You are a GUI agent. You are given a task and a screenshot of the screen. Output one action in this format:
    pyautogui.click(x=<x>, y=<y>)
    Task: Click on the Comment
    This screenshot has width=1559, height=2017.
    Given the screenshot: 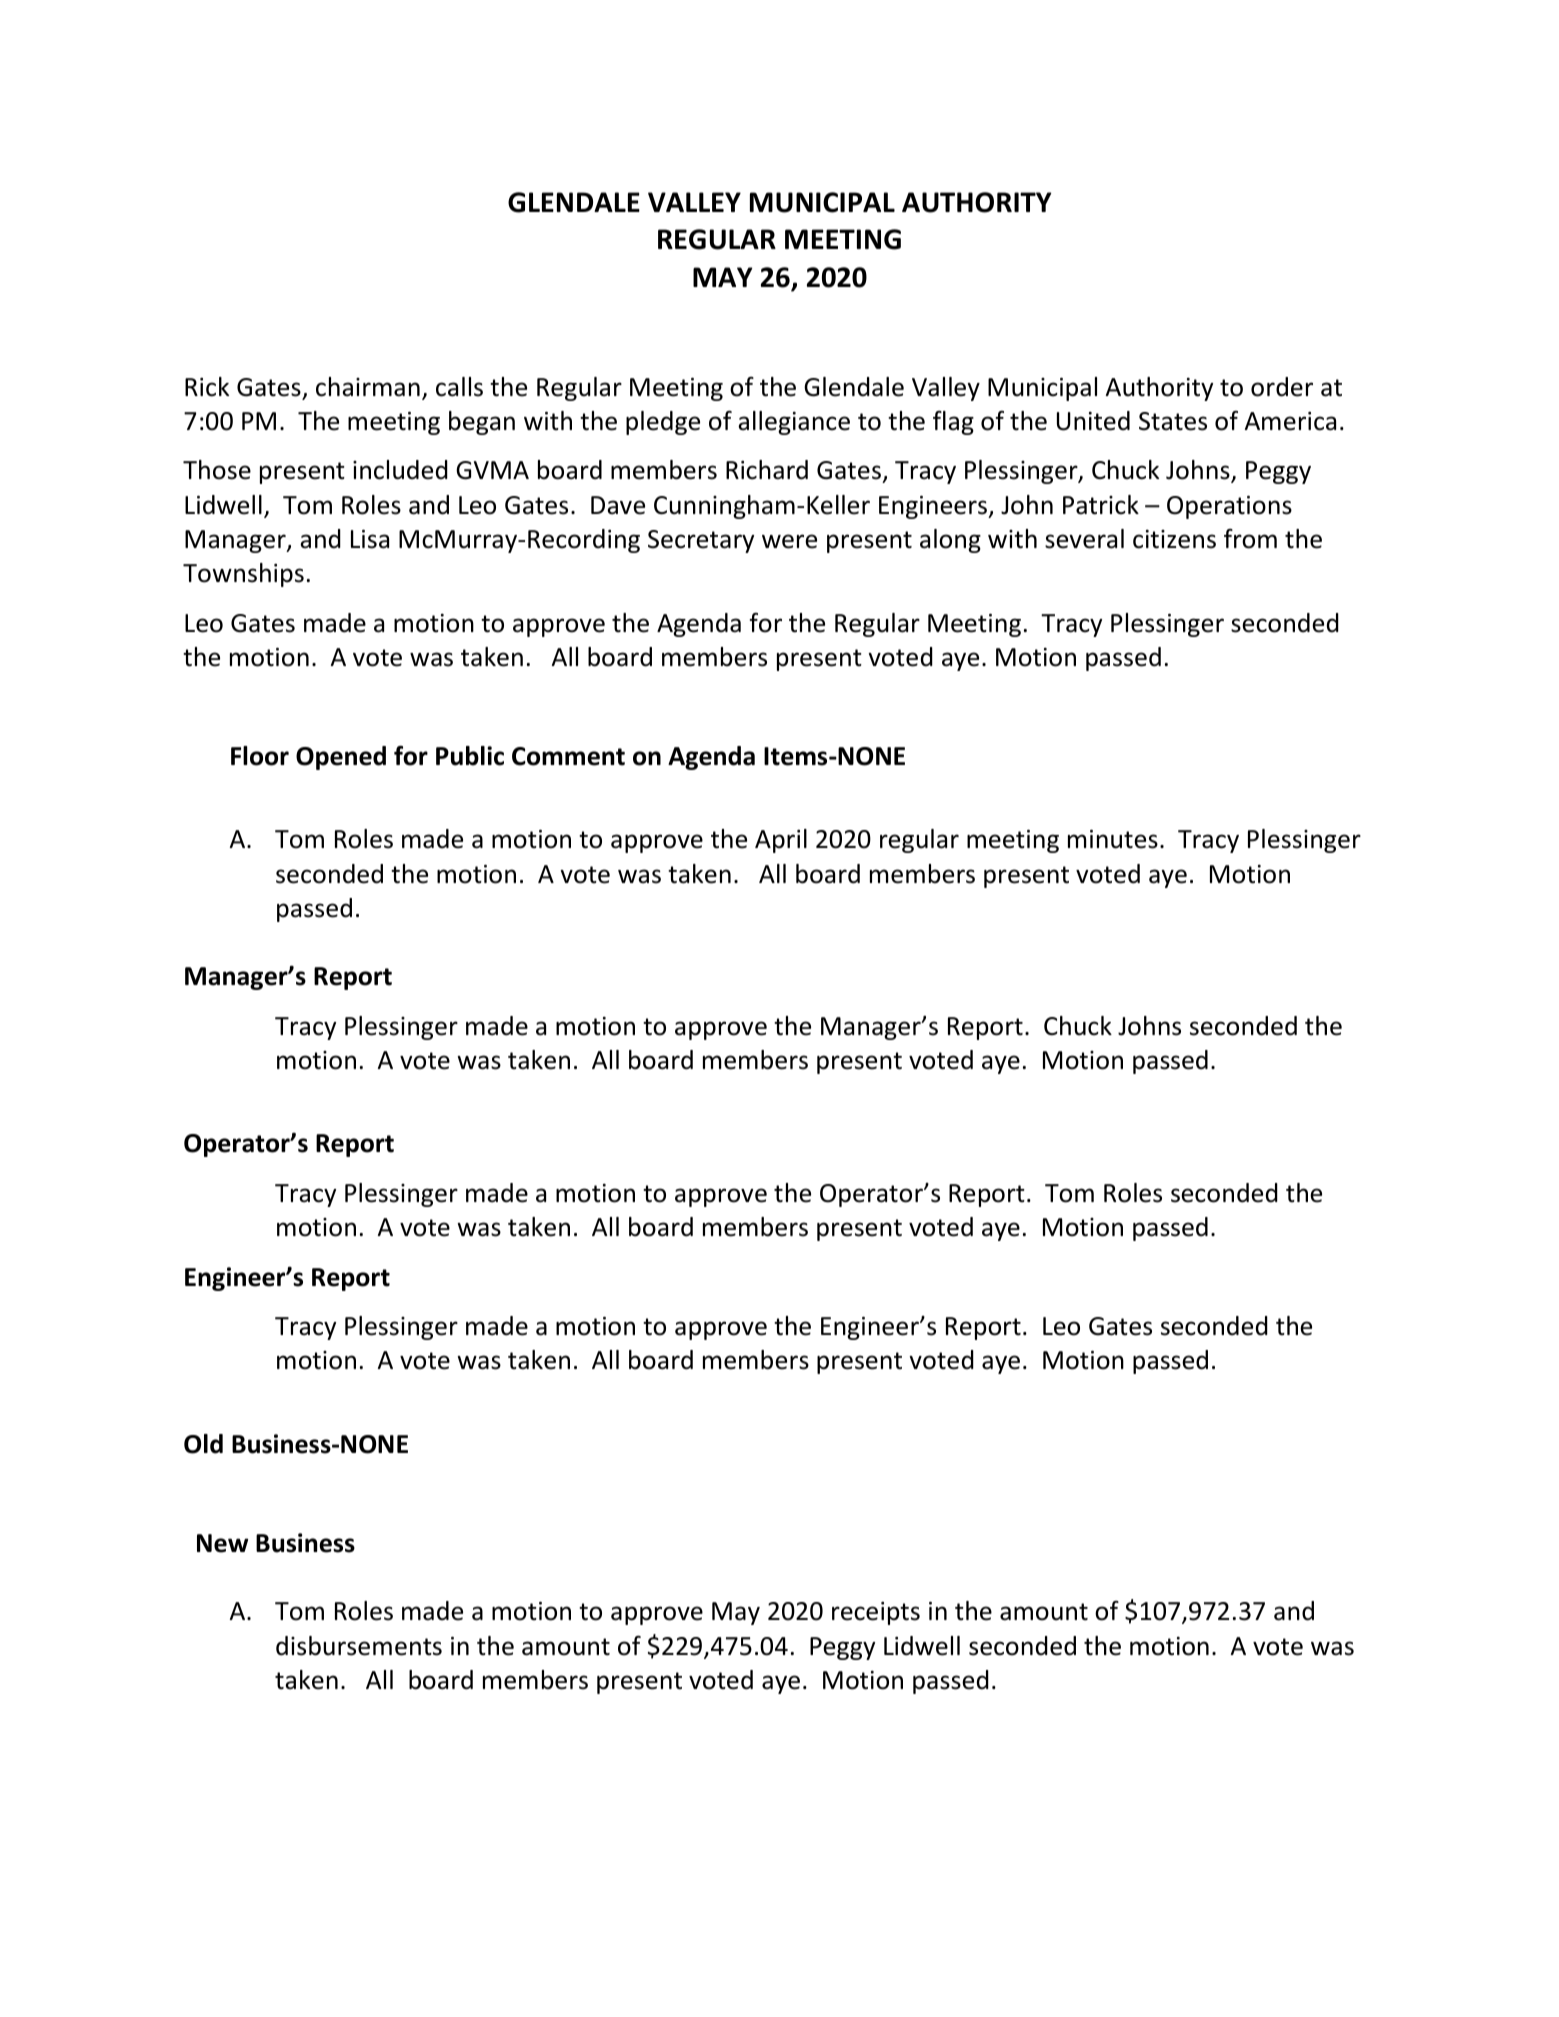 What is the action you would take?
    pyautogui.click(x=568, y=756)
